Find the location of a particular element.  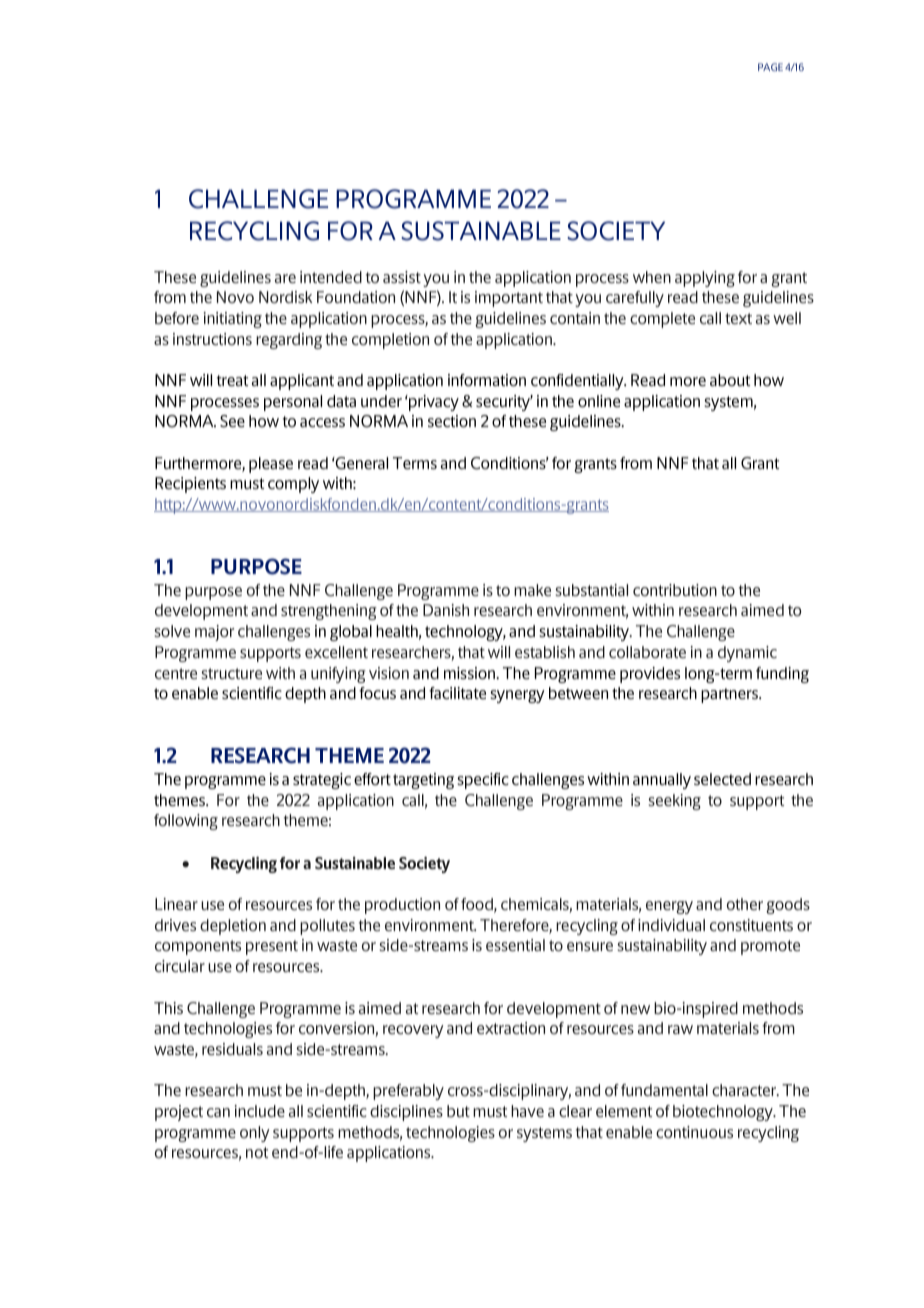

about is located at coordinates (730, 380).
